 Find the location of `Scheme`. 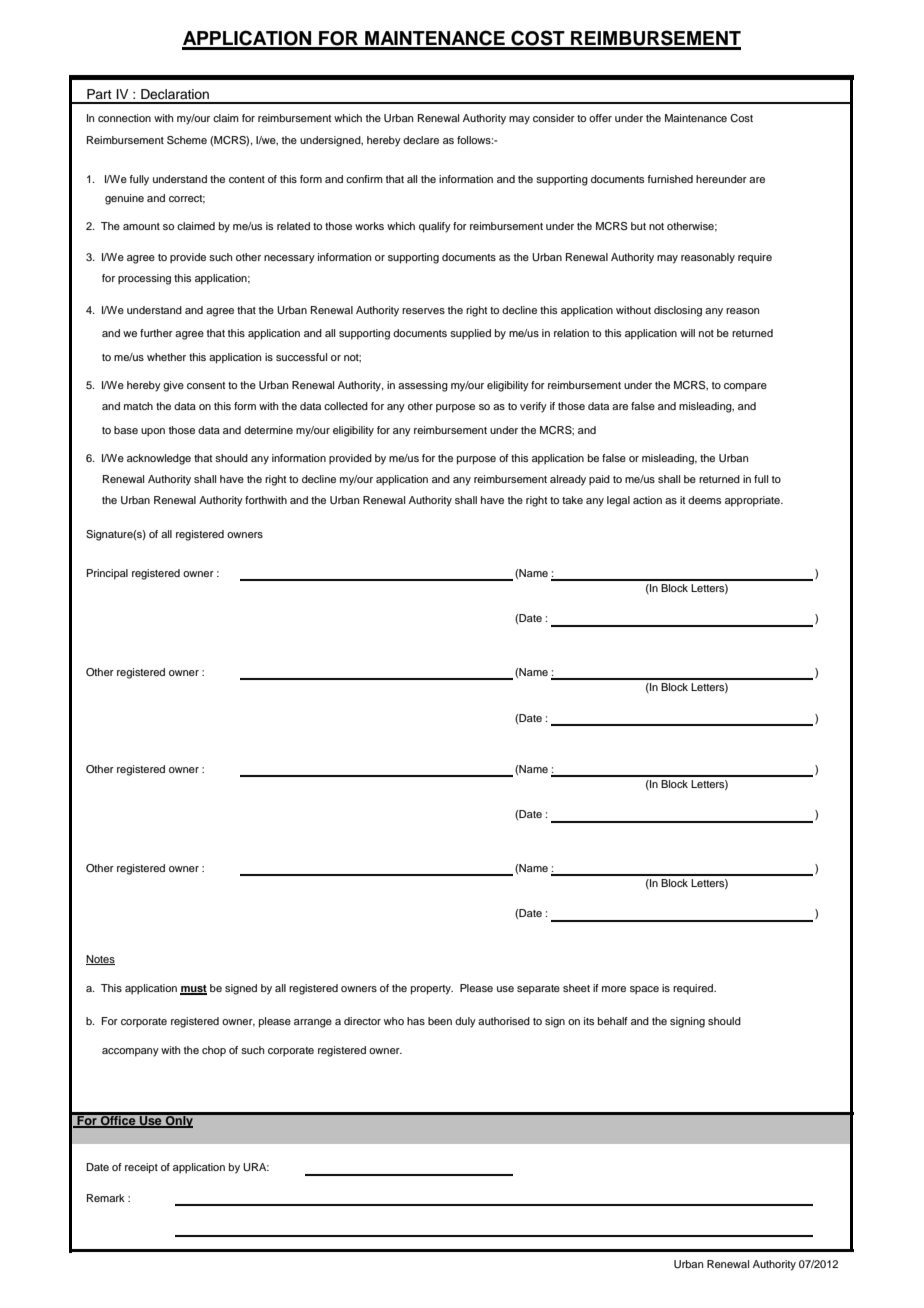

Scheme is located at coordinates (187, 140).
